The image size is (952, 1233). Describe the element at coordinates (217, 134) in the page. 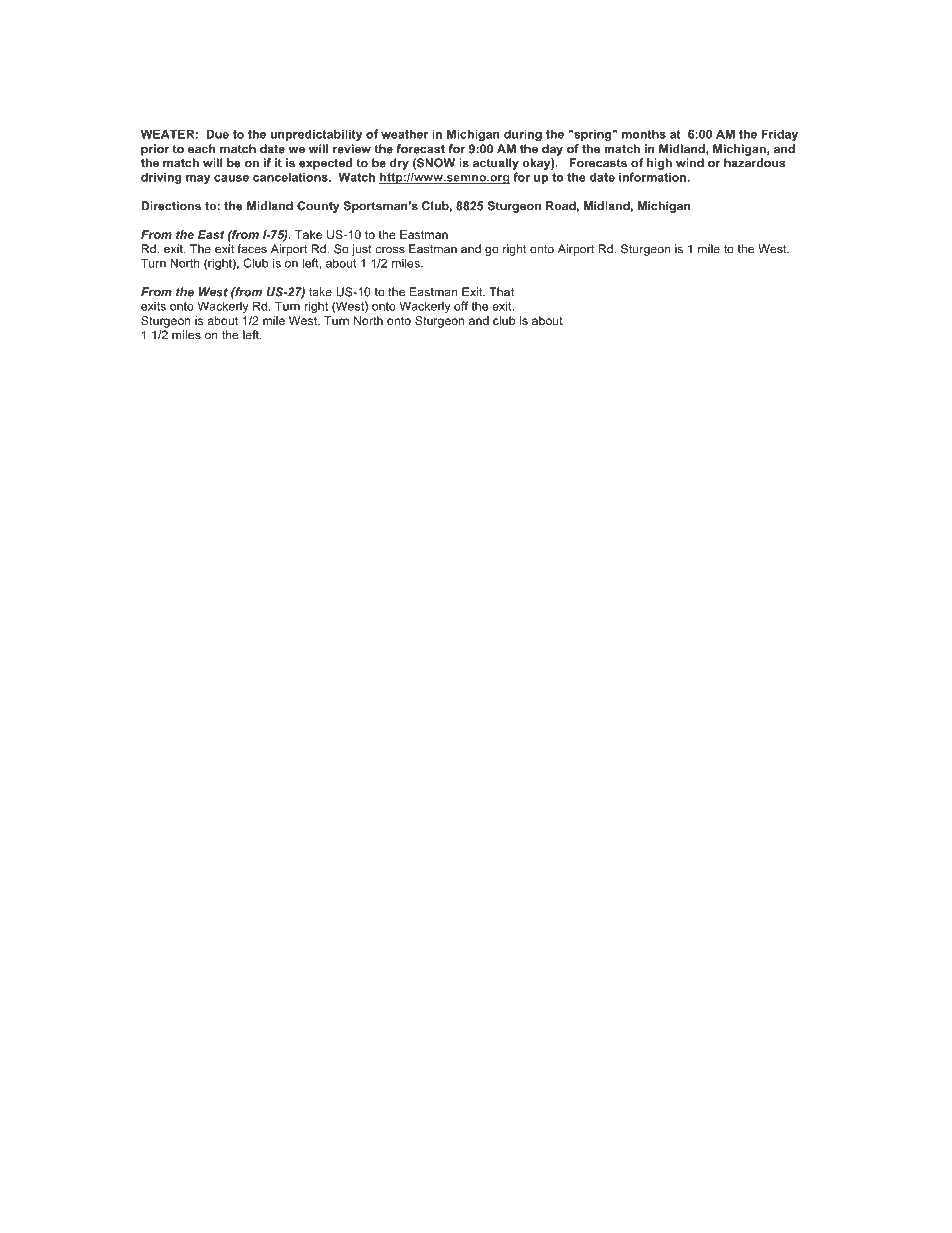

I see `Due` at that location.
